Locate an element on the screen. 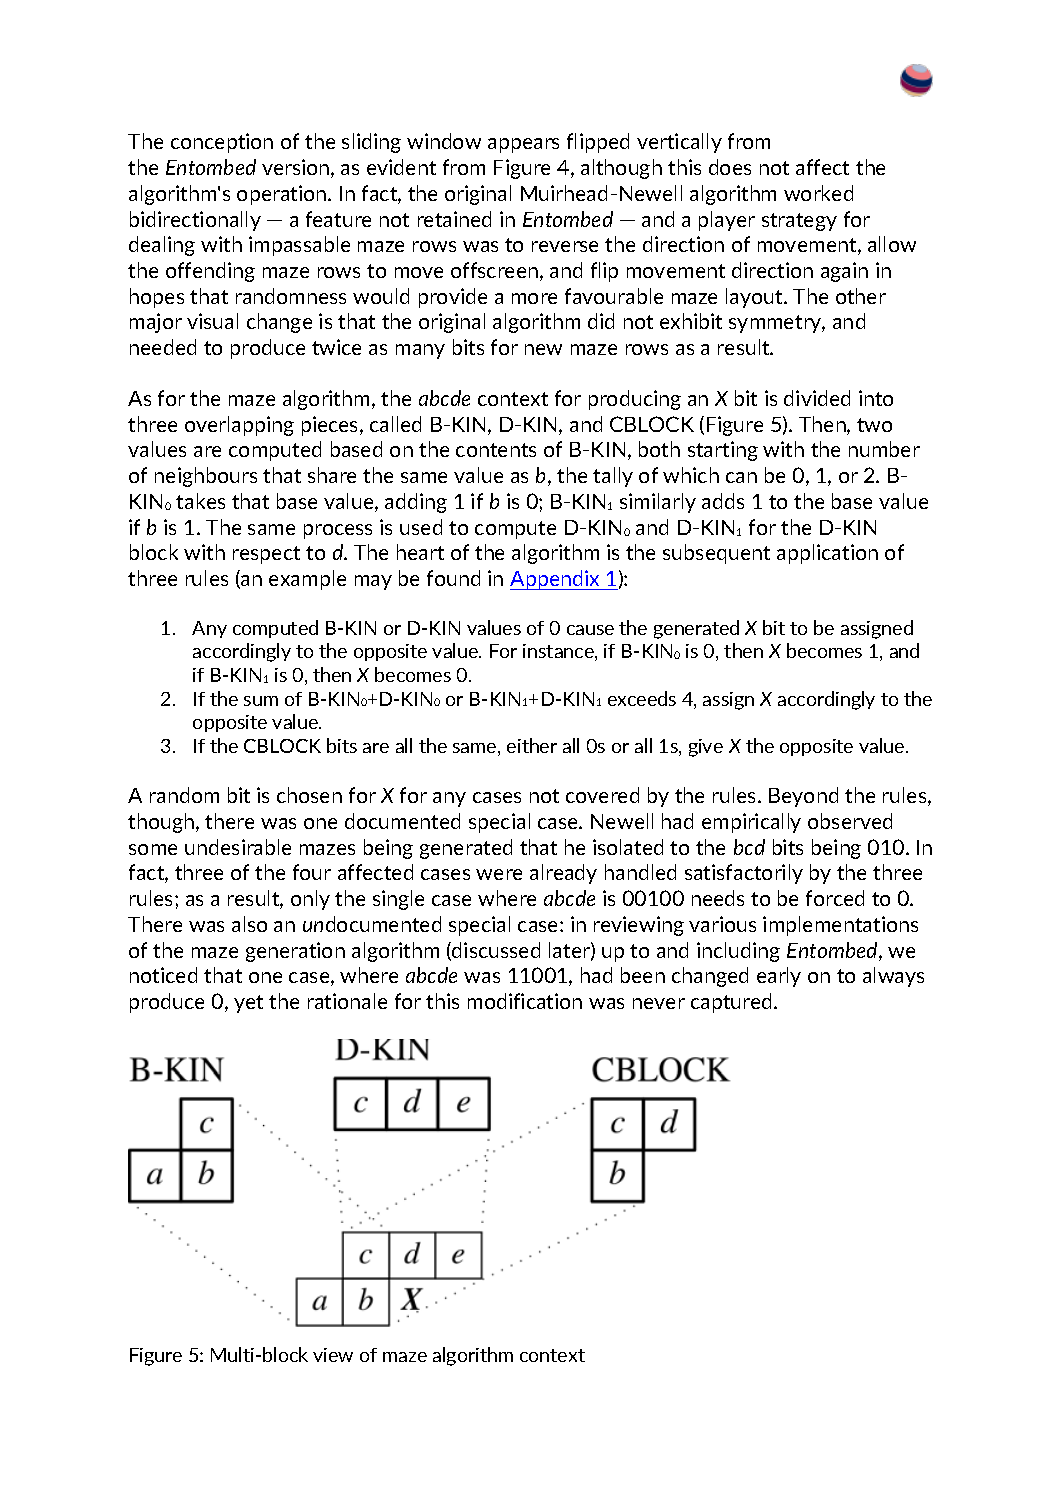  many is located at coordinates (420, 351).
